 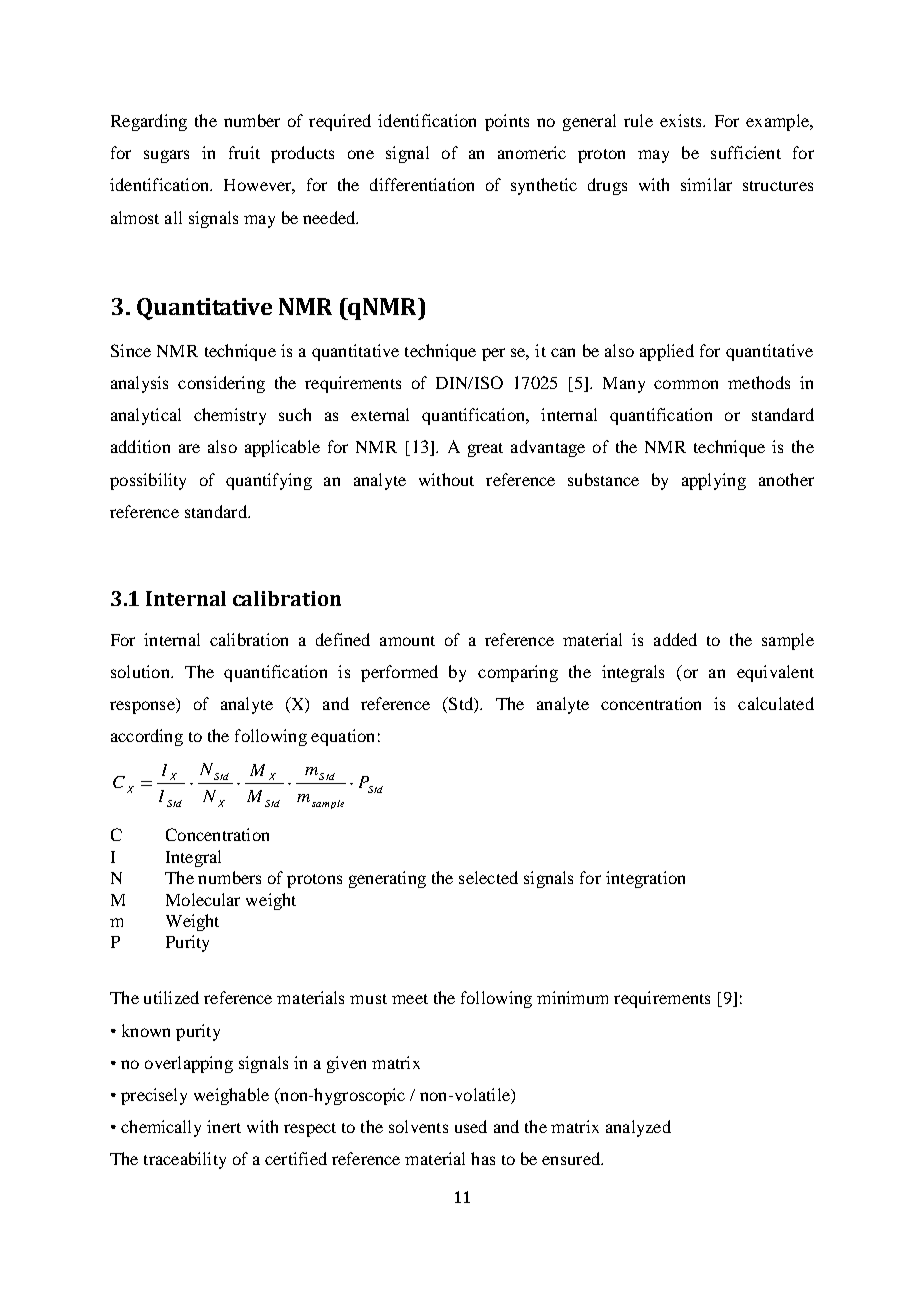 What do you see at coordinates (488, 877) in the screenshot?
I see `selected` at bounding box center [488, 877].
